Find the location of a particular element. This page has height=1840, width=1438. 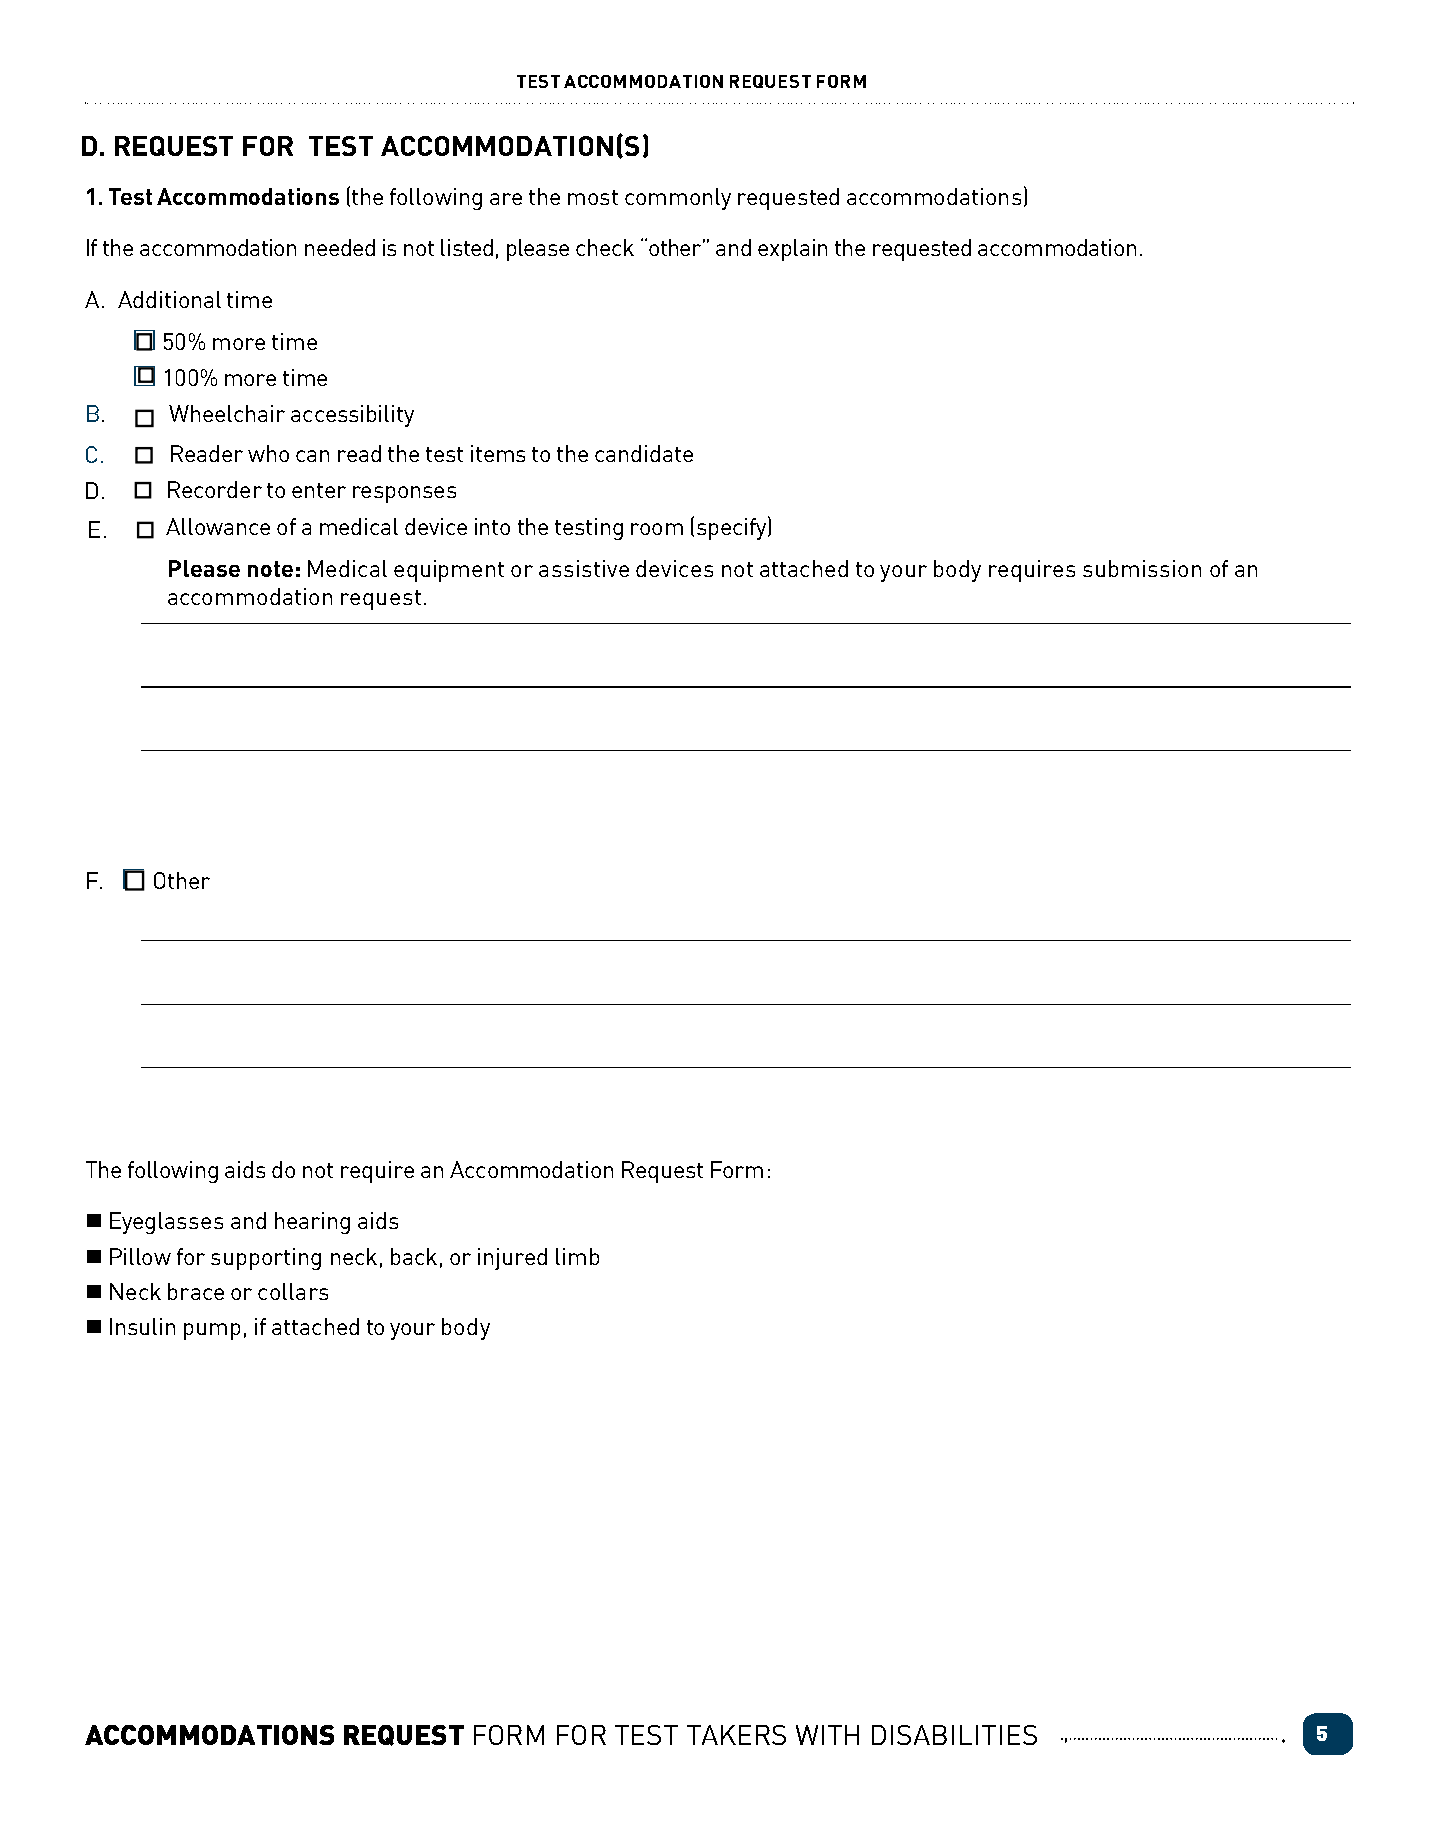

limb is located at coordinates (577, 1256).
